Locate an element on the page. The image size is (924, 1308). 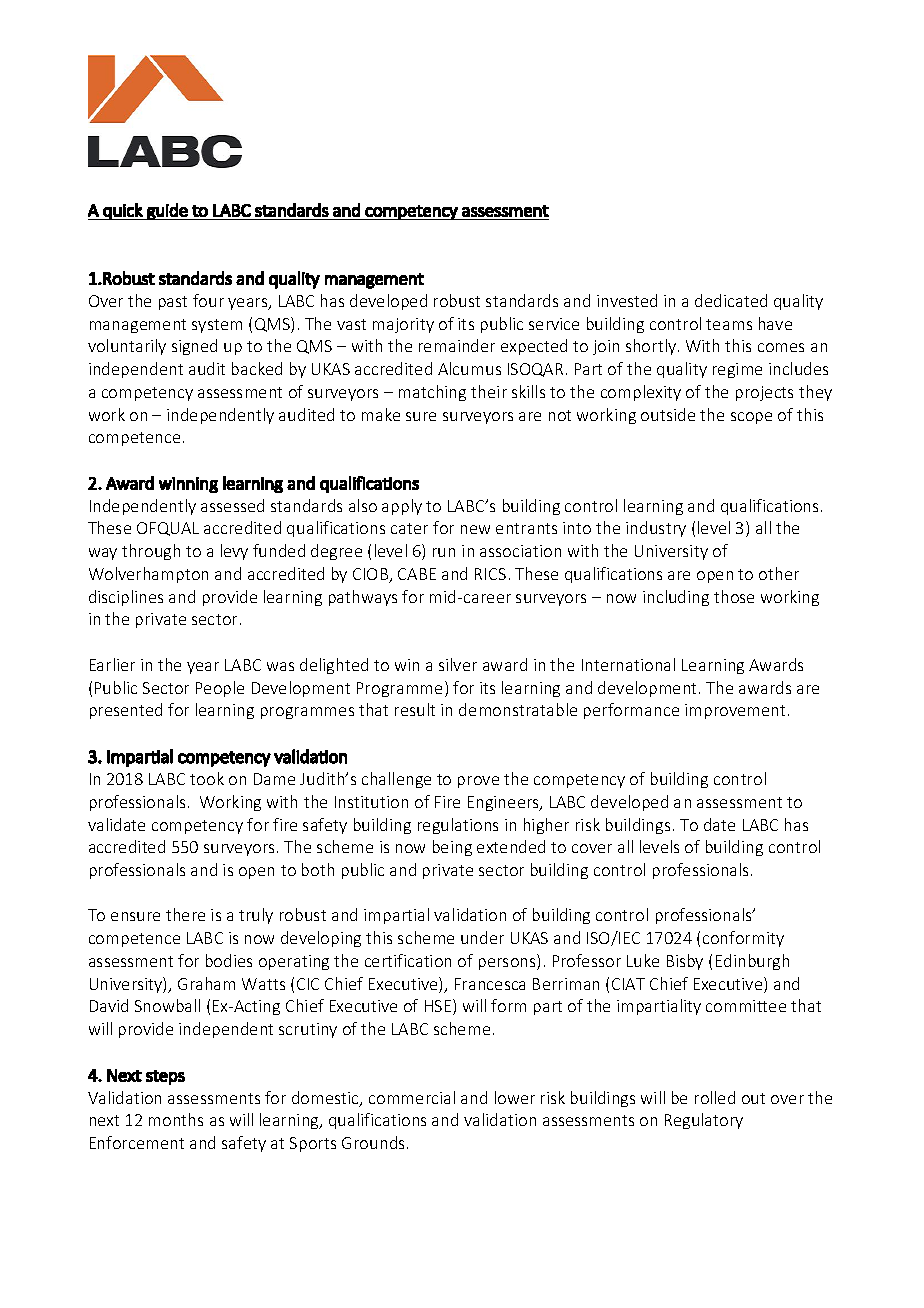
backed is located at coordinates (257, 368).
